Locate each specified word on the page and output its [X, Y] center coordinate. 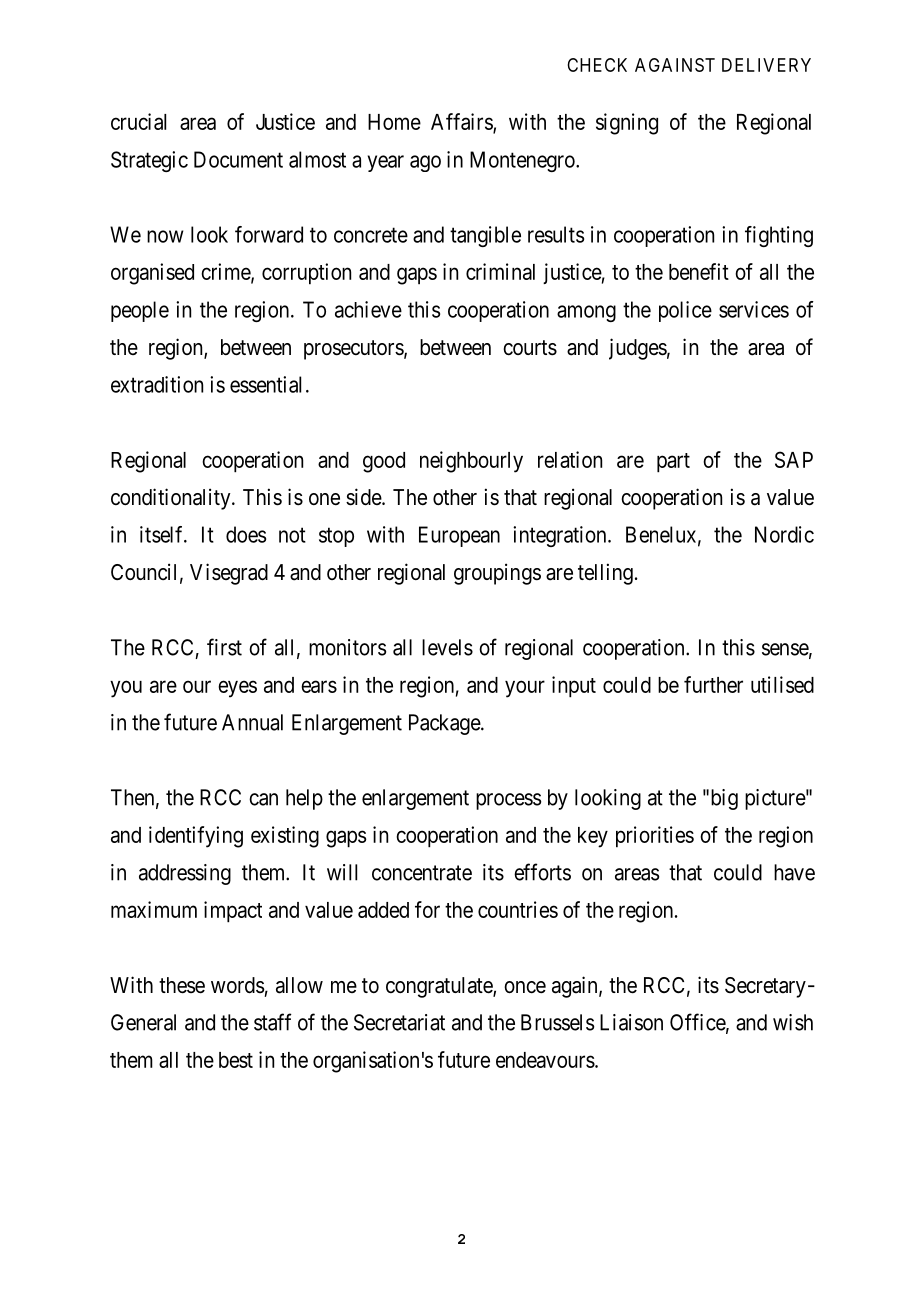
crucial [138, 121]
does [246, 534]
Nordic [784, 534]
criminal [500, 271]
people [140, 311]
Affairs [462, 122]
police [685, 311]
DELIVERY [766, 65]
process [508, 801]
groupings [497, 574]
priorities [655, 837]
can [263, 799]
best [236, 1060]
